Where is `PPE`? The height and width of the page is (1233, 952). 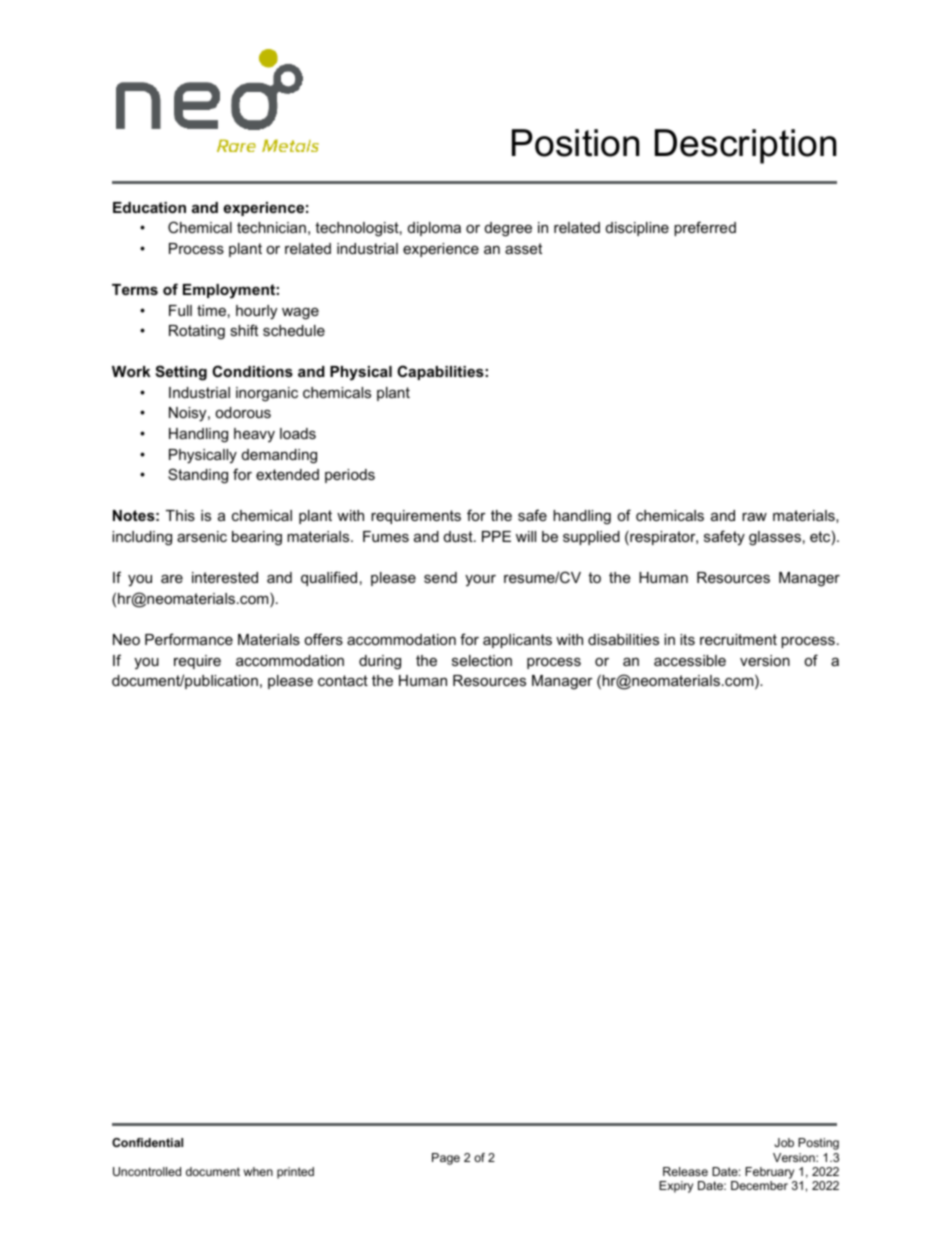 PPE is located at coordinates (496, 536).
